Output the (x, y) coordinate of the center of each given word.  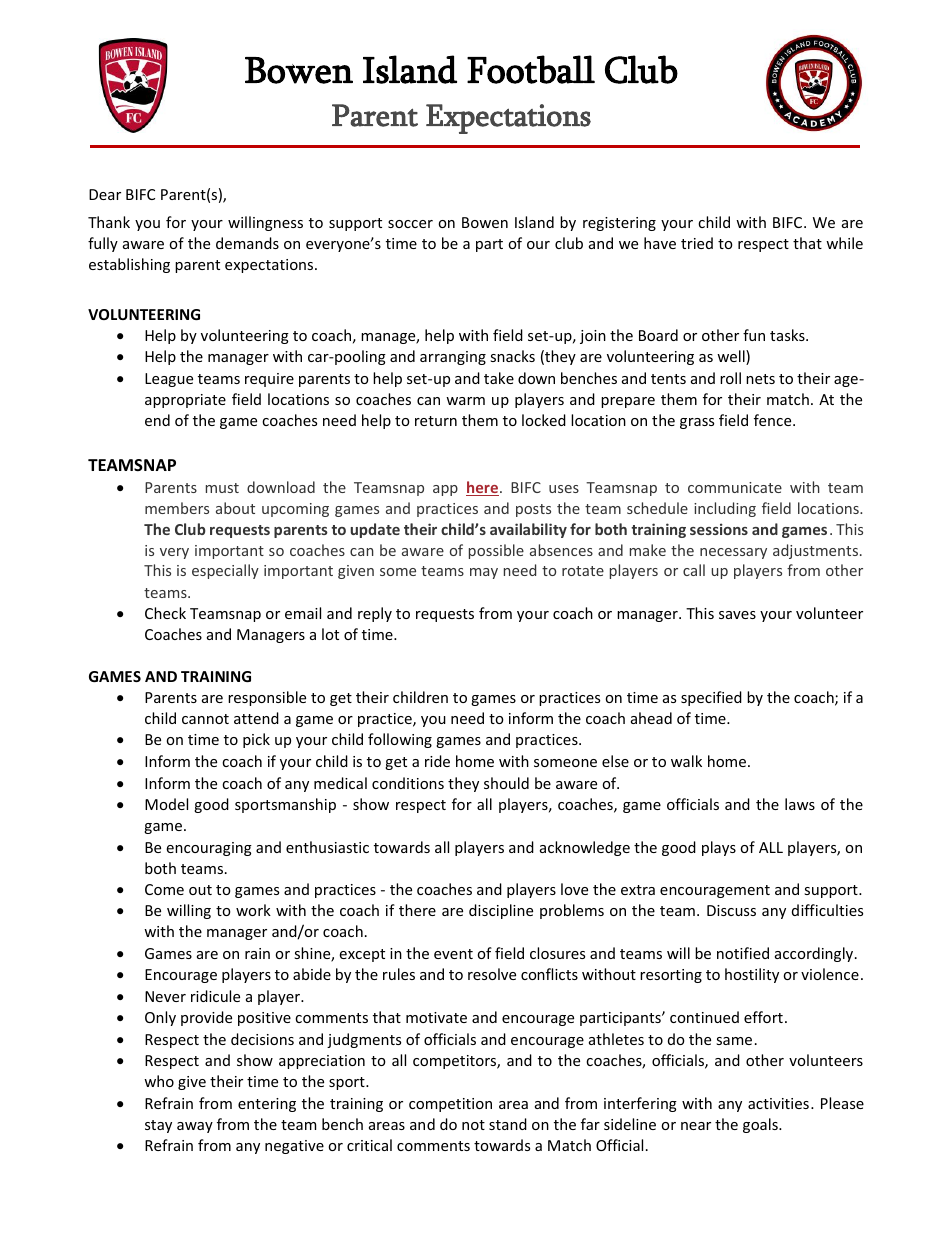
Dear (105, 194)
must (222, 488)
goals (761, 1125)
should (506, 783)
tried (697, 243)
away (195, 1127)
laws (800, 804)
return (436, 421)
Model (166, 804)
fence (774, 420)
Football (531, 69)
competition (450, 1105)
